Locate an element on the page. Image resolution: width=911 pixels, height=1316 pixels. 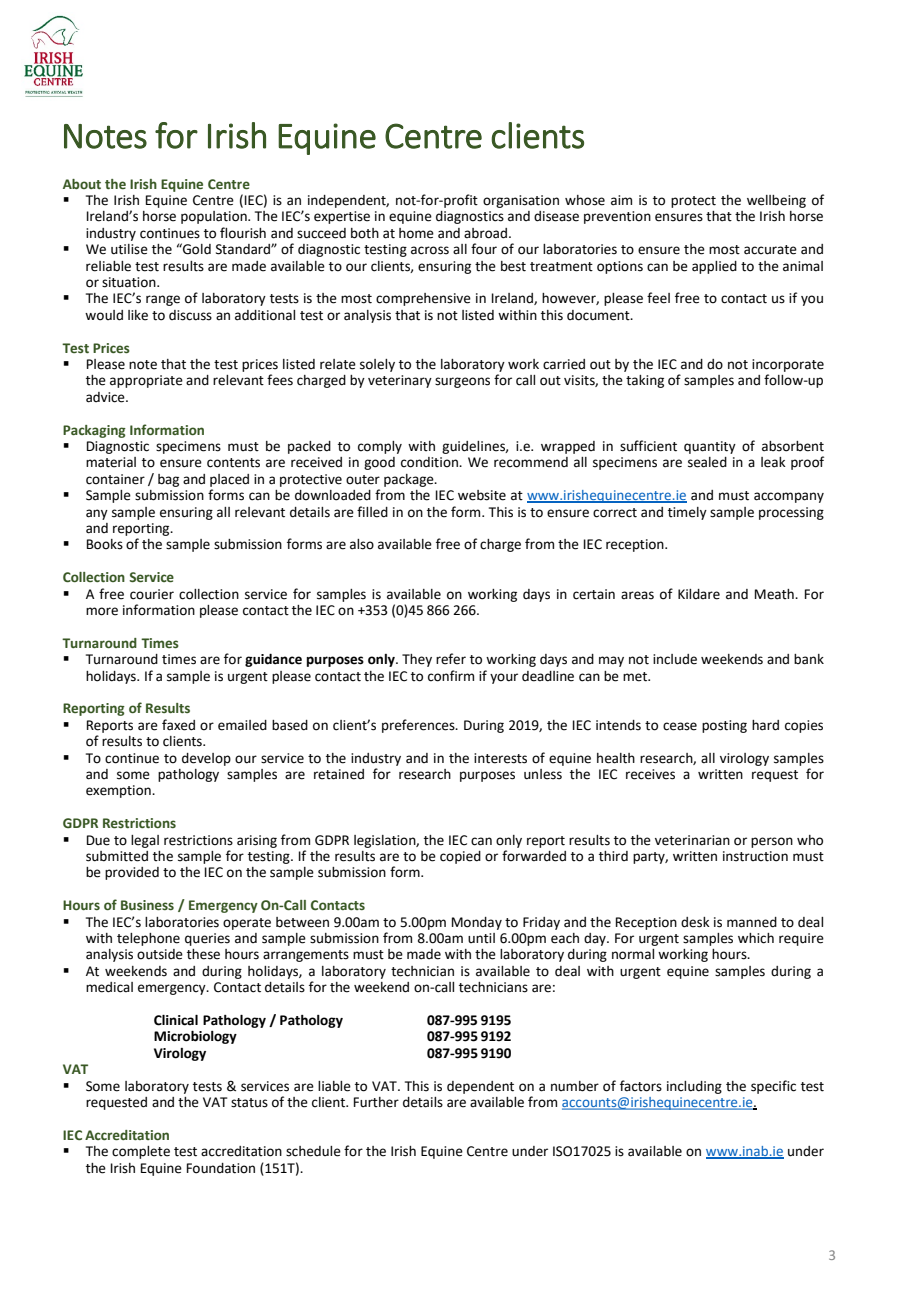
faxed is located at coordinates (178, 725).
